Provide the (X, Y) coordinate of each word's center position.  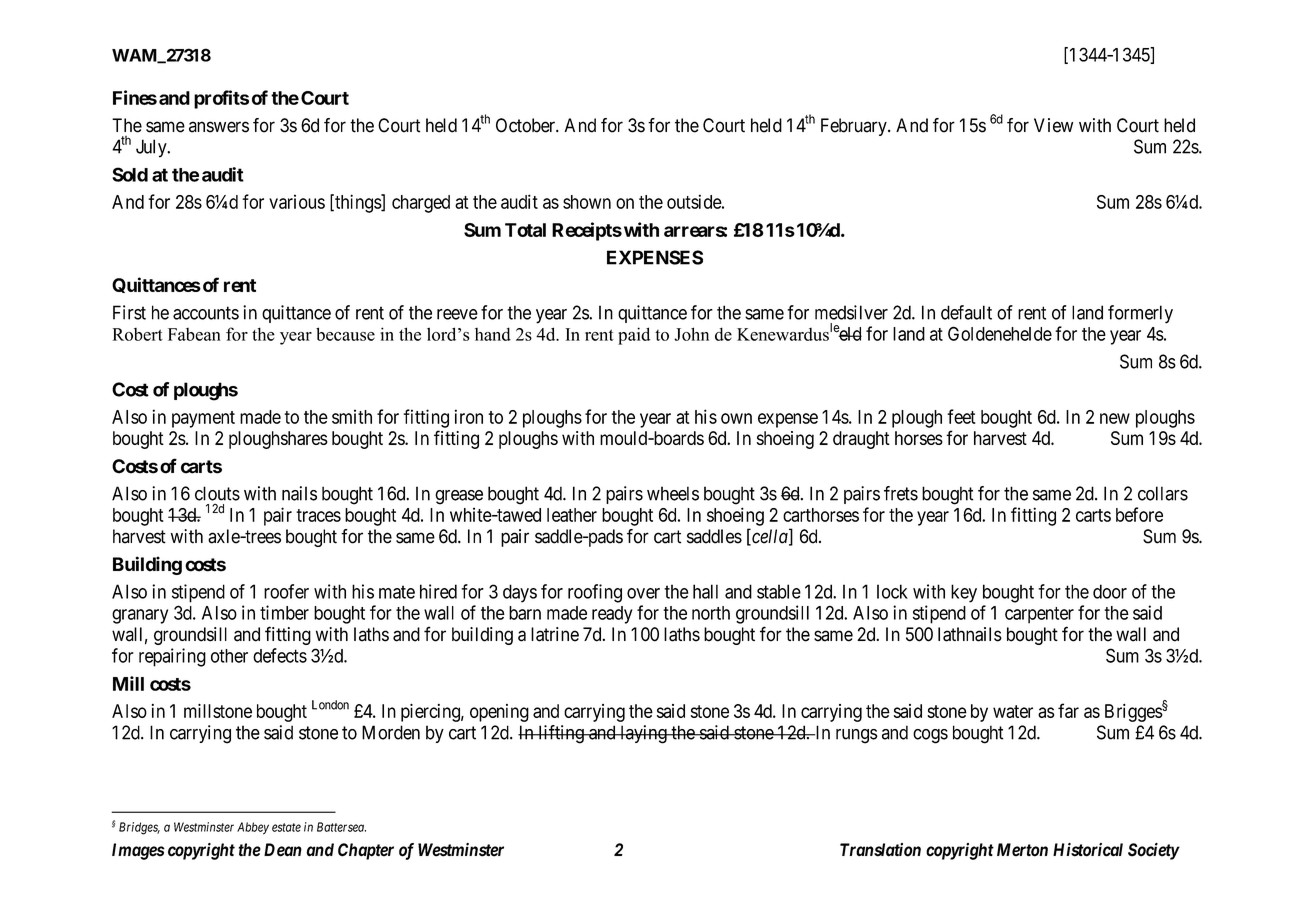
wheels (673, 493)
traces (318, 515)
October (526, 125)
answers (219, 127)
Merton (1022, 850)
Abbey (253, 828)
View (1053, 125)
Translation (880, 850)
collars (1163, 493)
